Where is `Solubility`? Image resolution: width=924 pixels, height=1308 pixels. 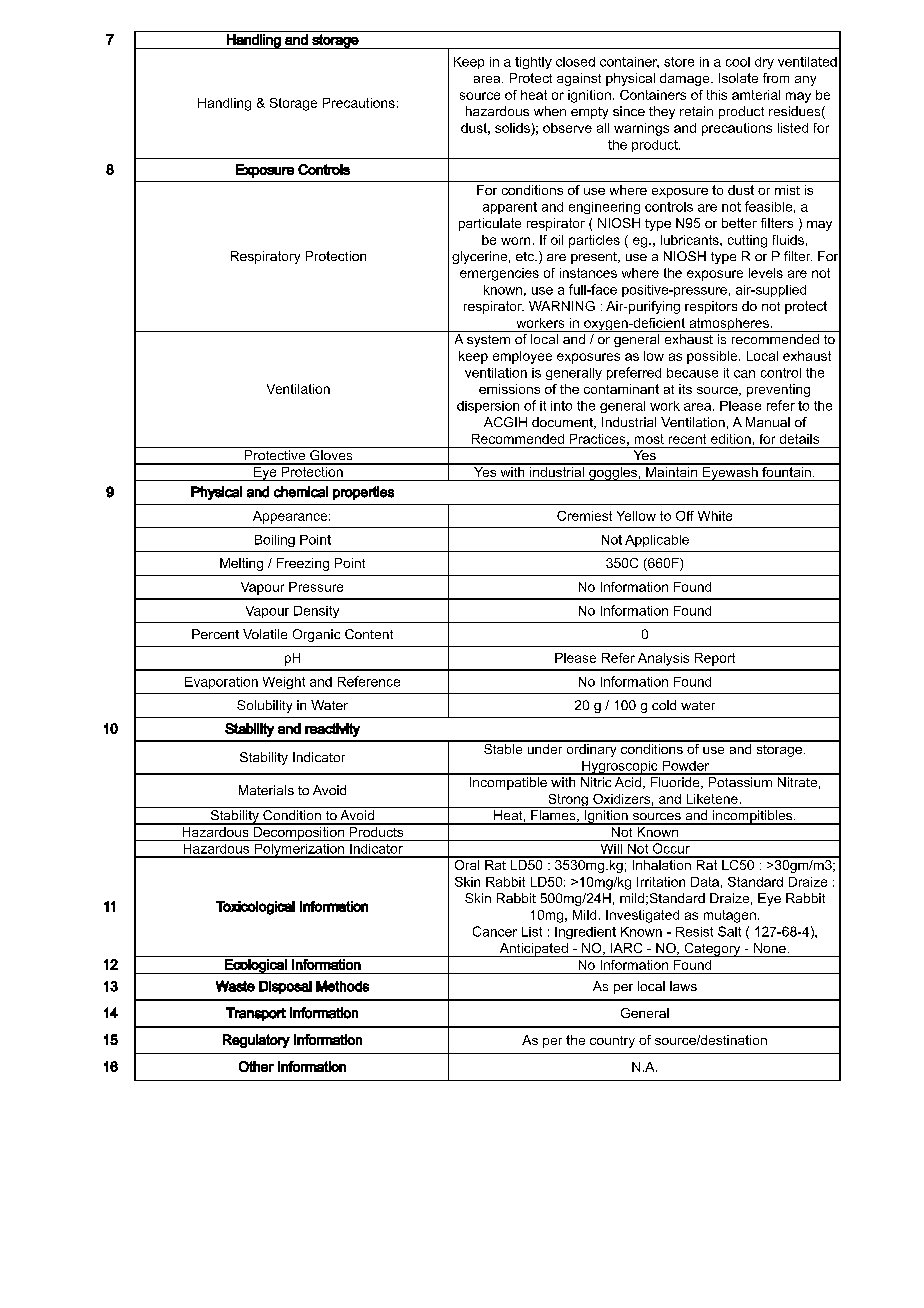 Solubility is located at coordinates (264, 706).
